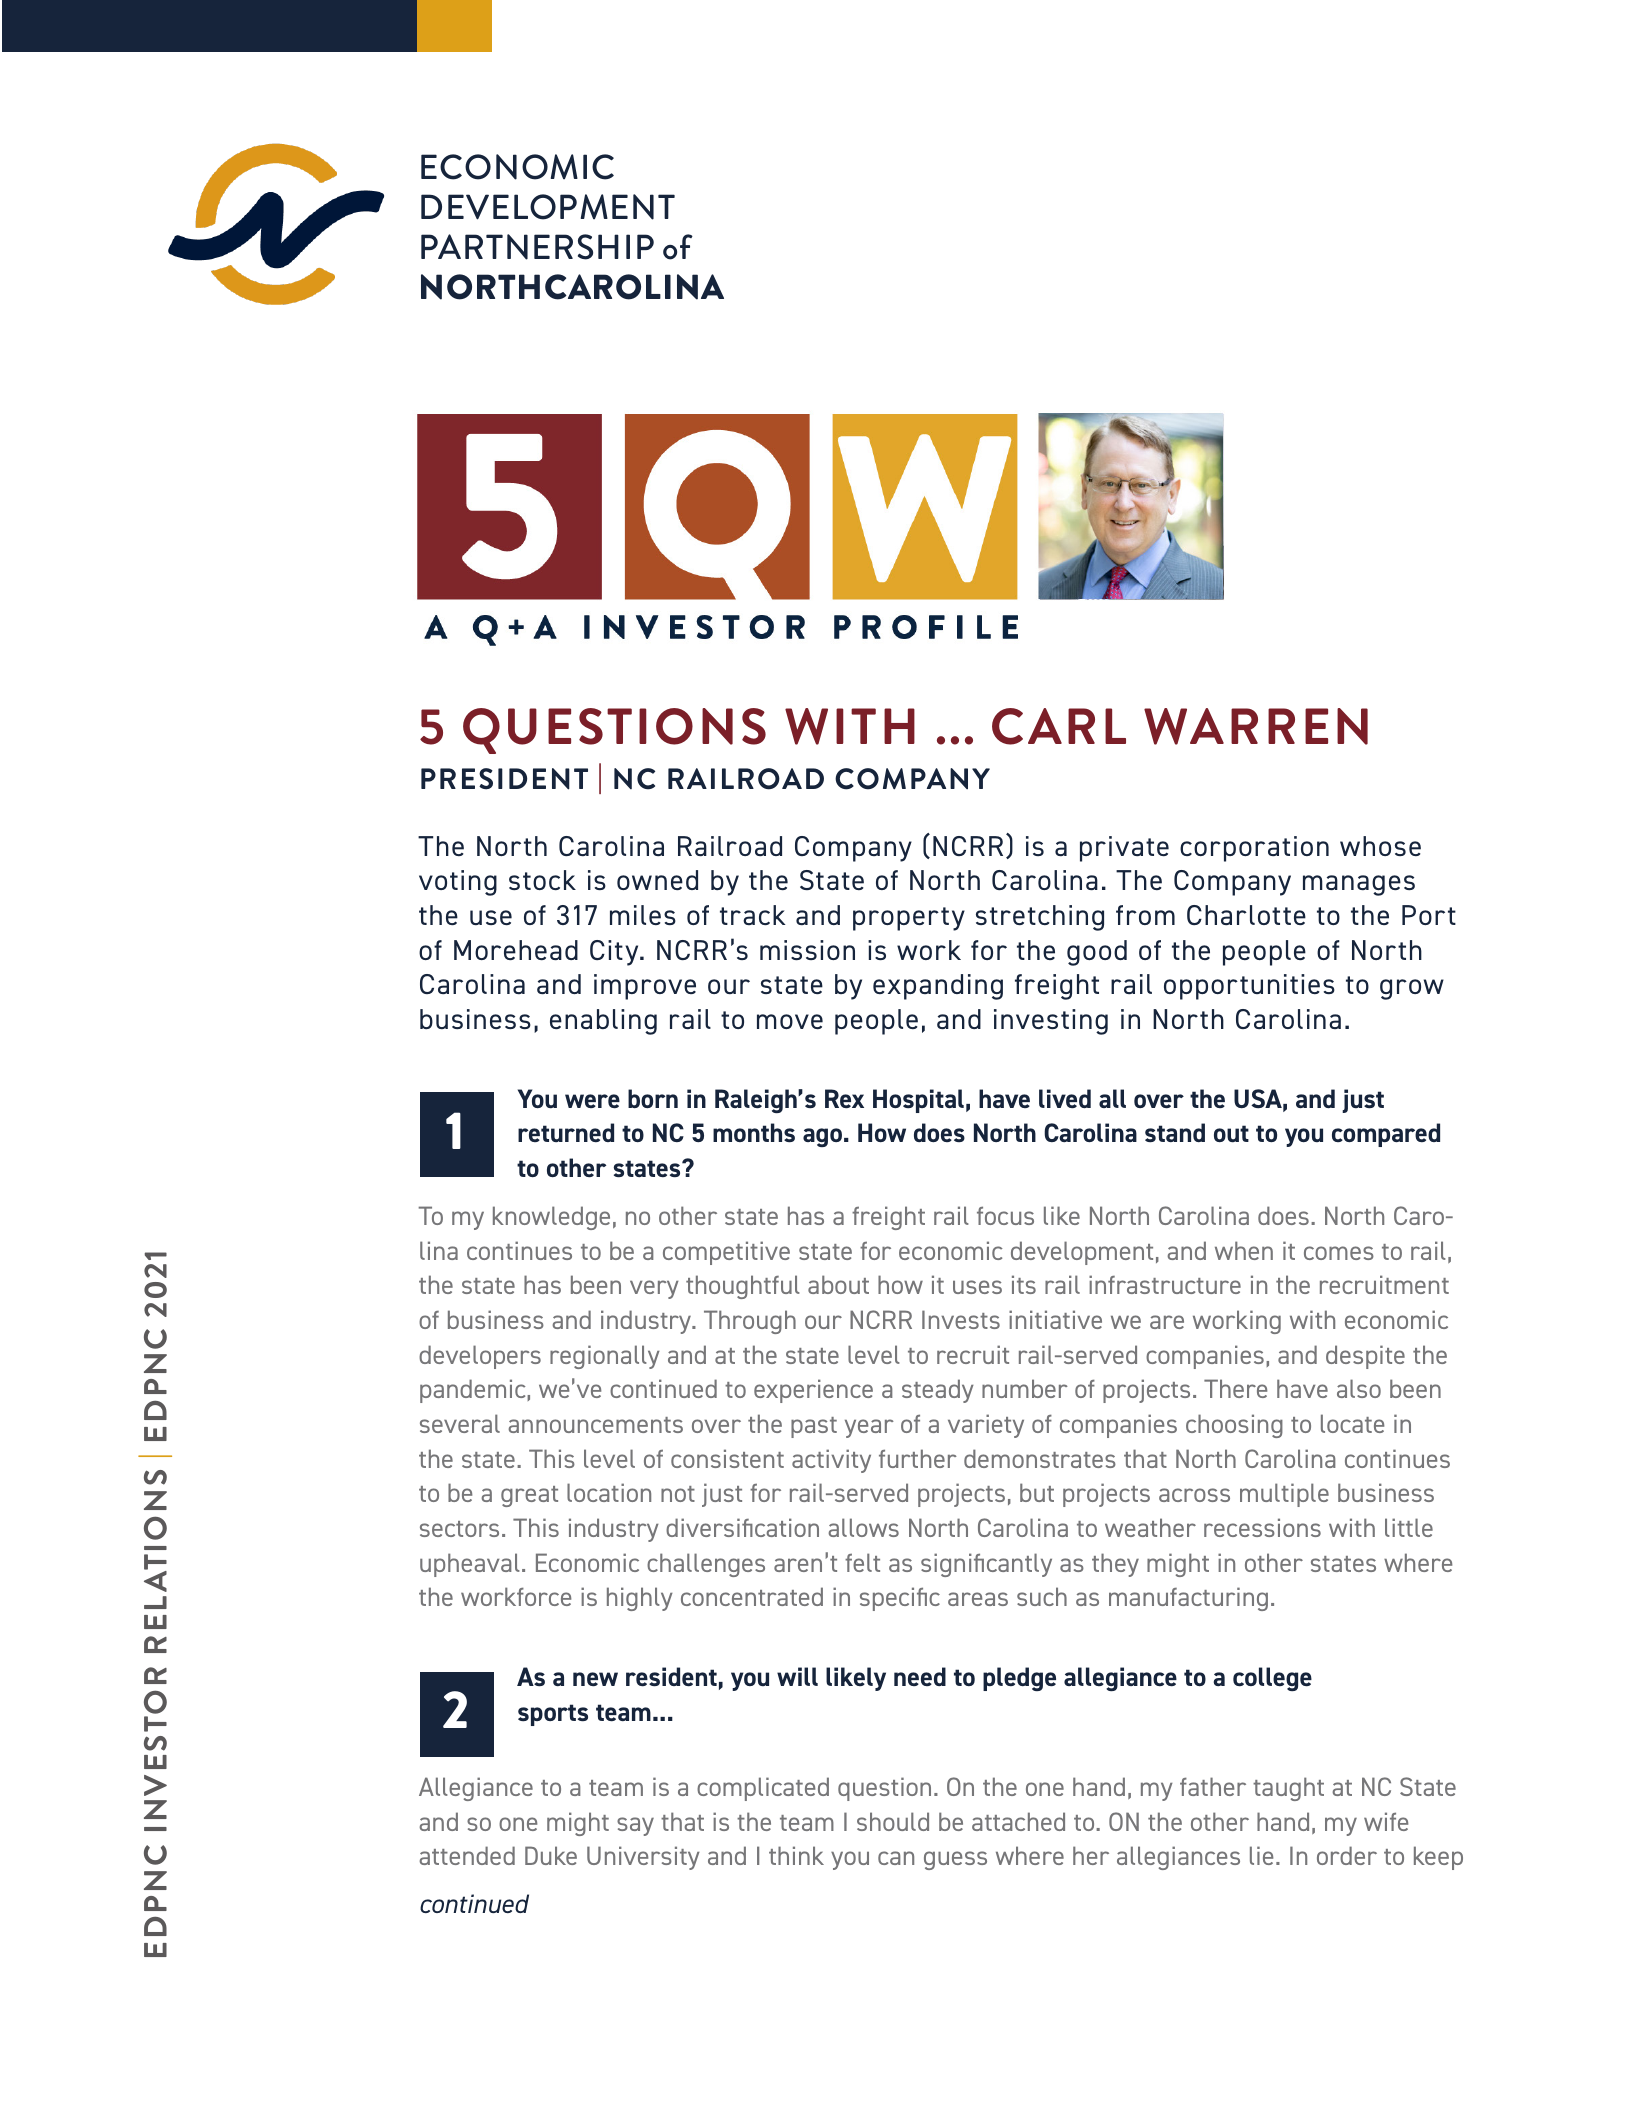  Describe the element at coordinates (918, 1101) in the screenshot. I see `Hospital` at that location.
